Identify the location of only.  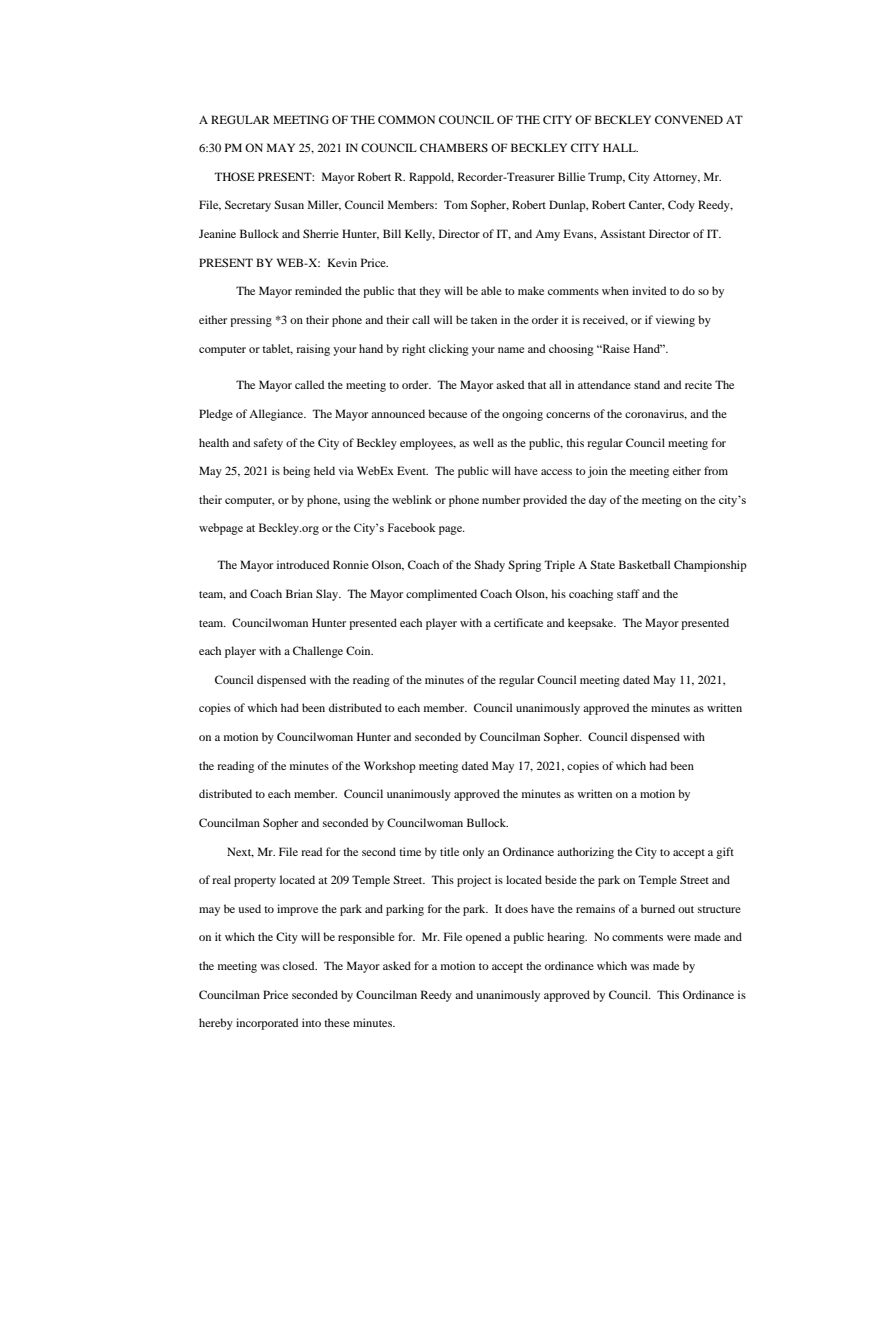
(473, 853).
